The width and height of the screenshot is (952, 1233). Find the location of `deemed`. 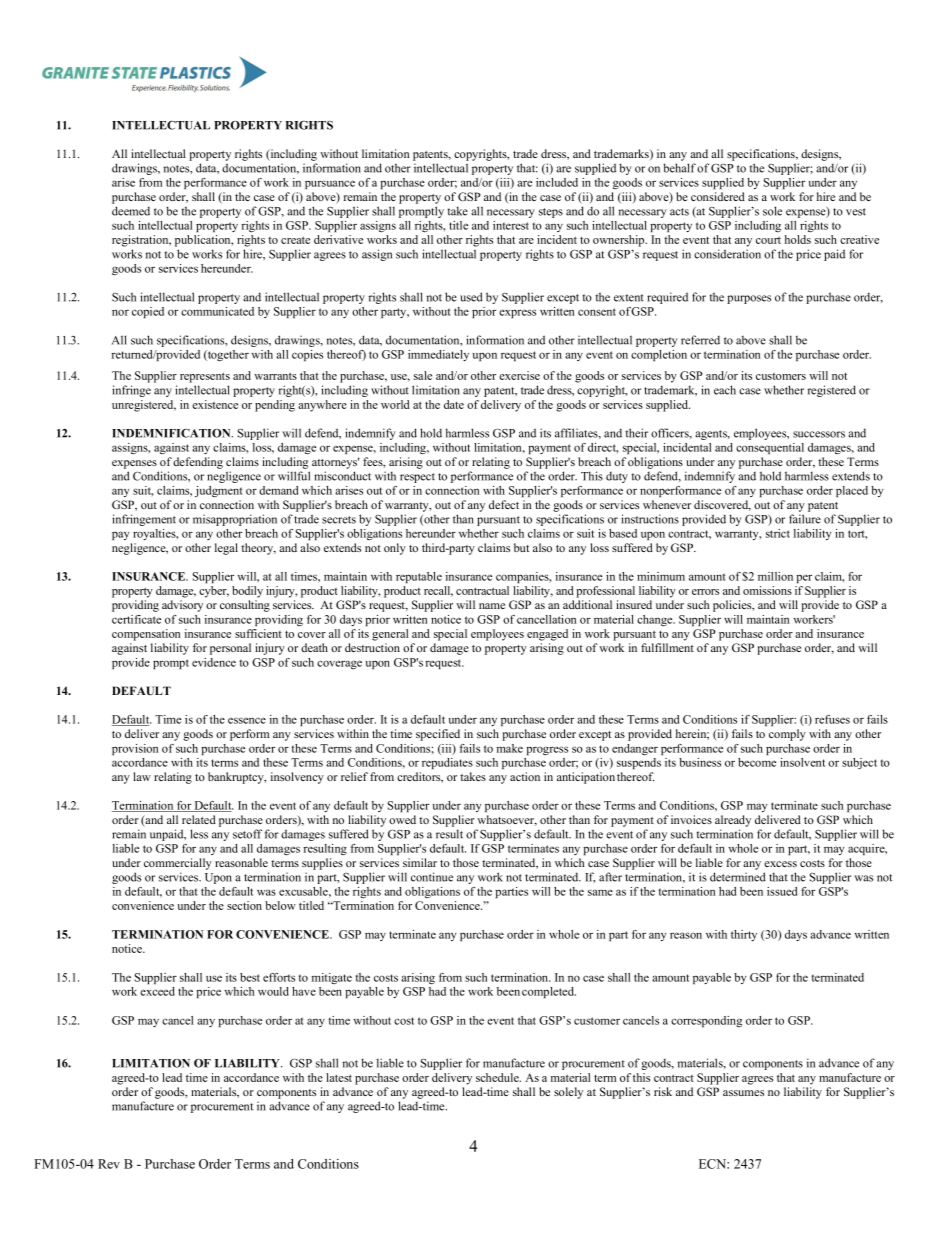

deemed is located at coordinates (131, 211).
